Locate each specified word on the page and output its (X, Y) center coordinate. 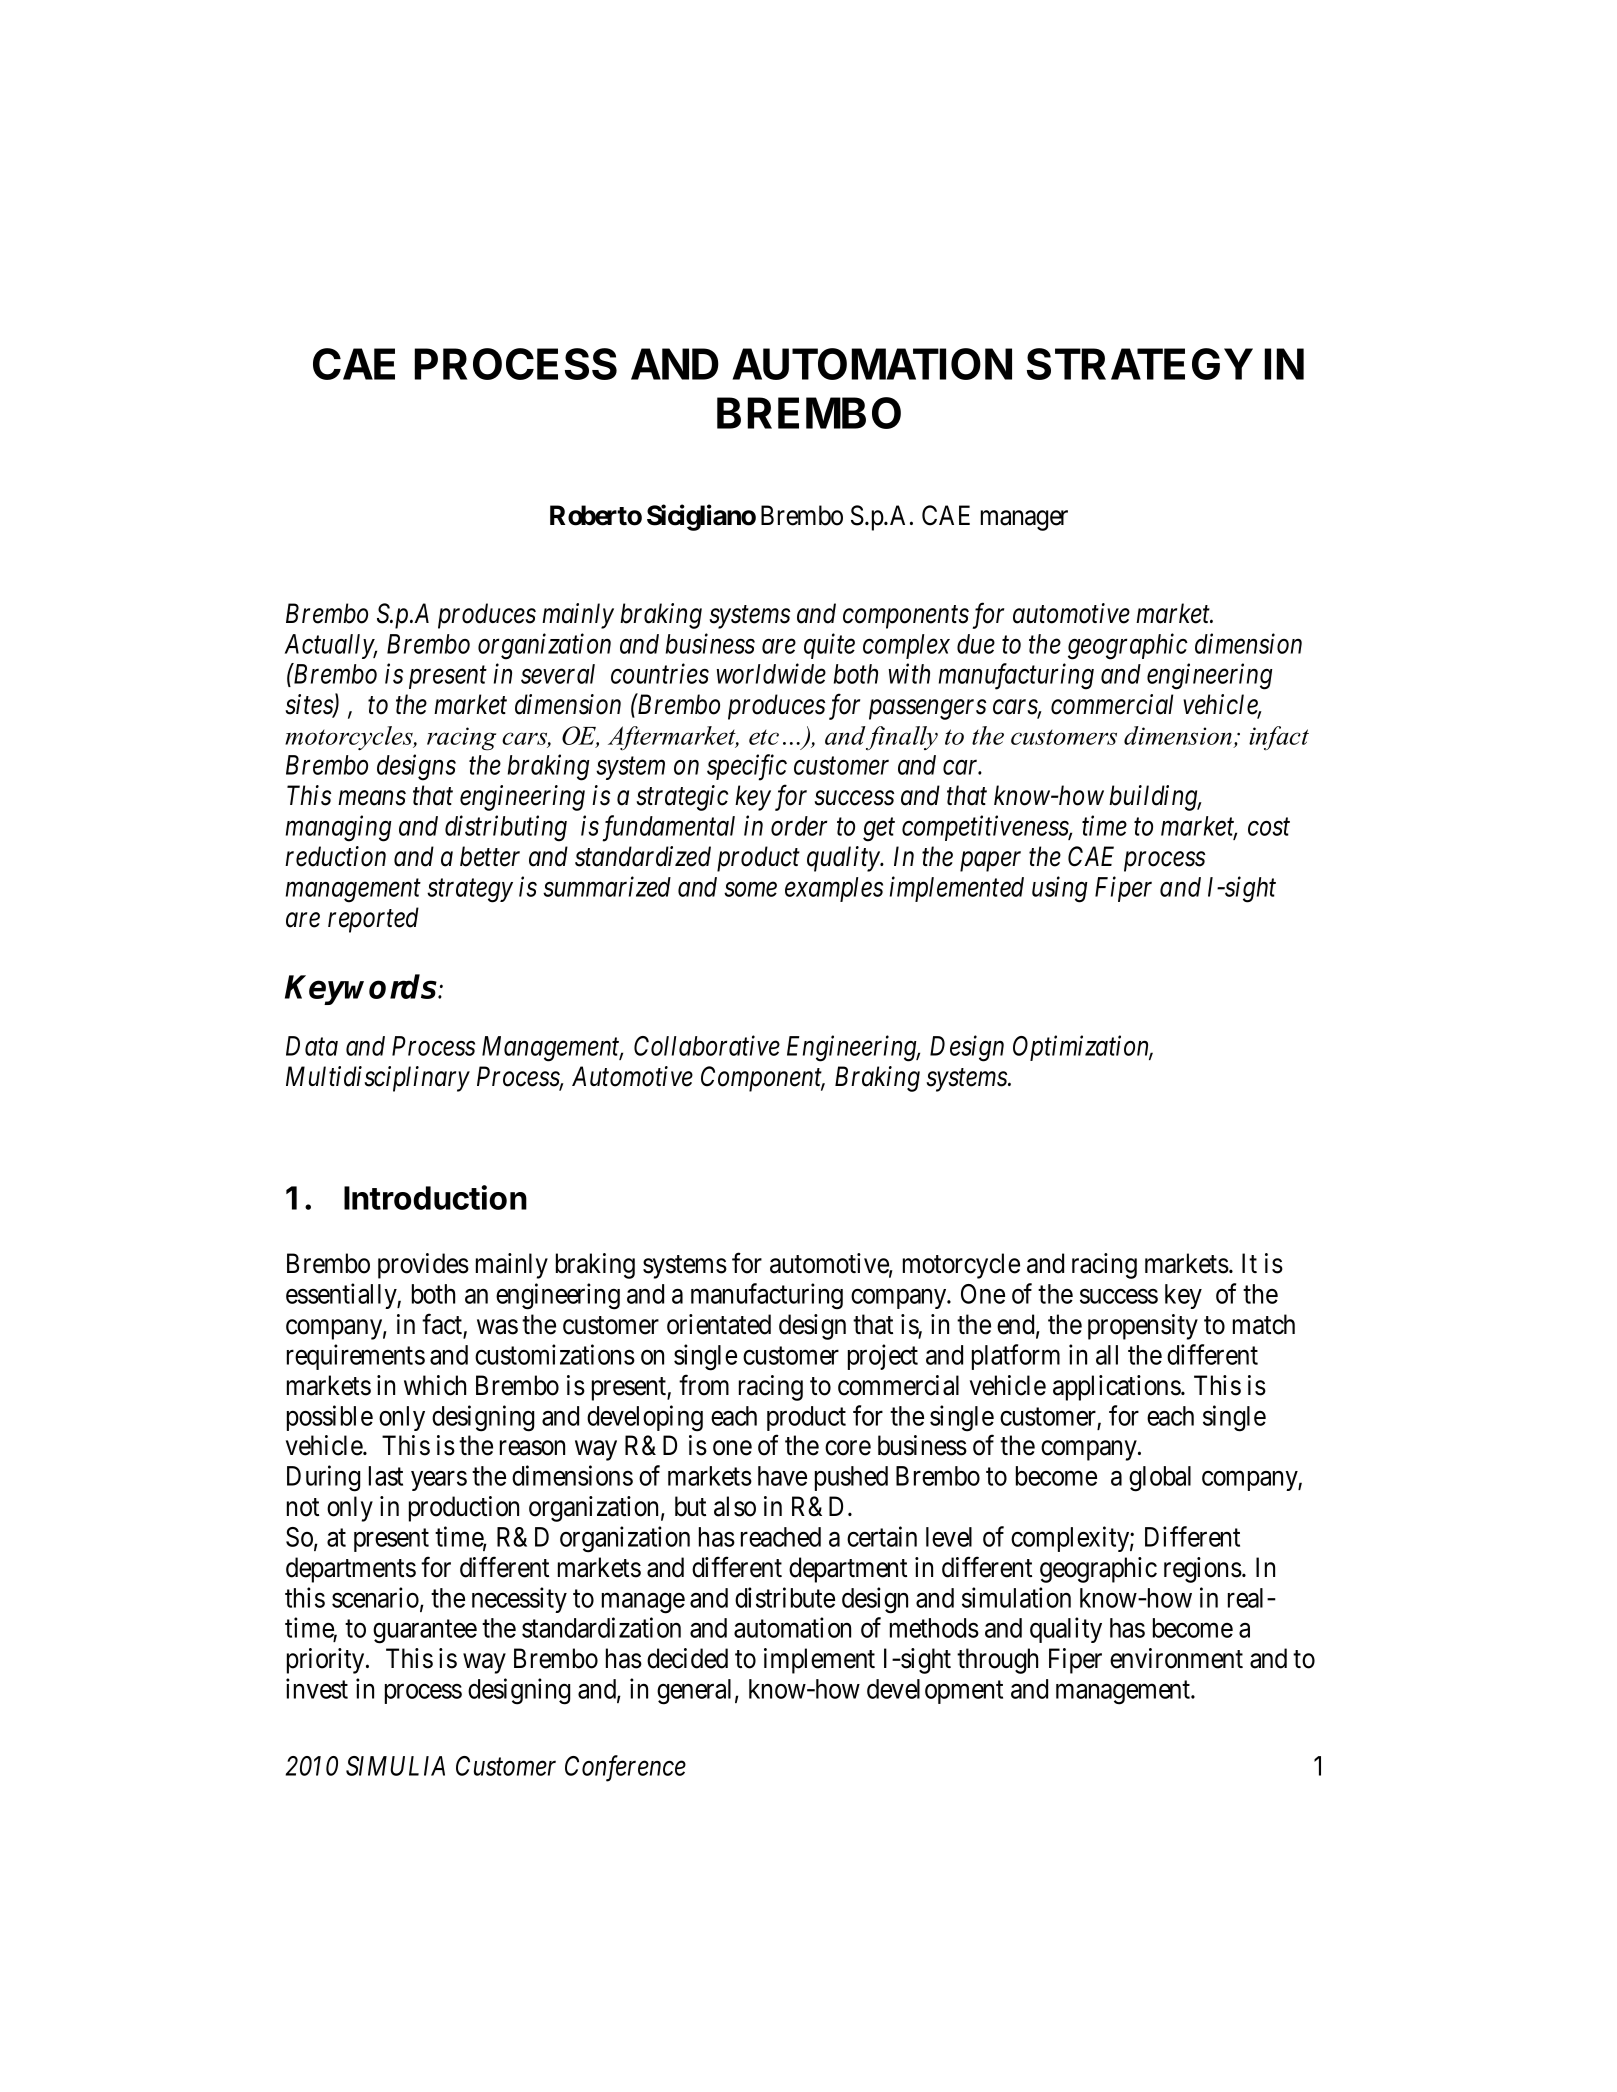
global (1160, 1479)
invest (317, 1688)
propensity (1143, 1327)
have (782, 1476)
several (558, 674)
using (1060, 890)
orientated (719, 1324)
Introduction (435, 1197)
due (976, 644)
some (750, 889)
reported (373, 920)
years (439, 1481)
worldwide (771, 673)
